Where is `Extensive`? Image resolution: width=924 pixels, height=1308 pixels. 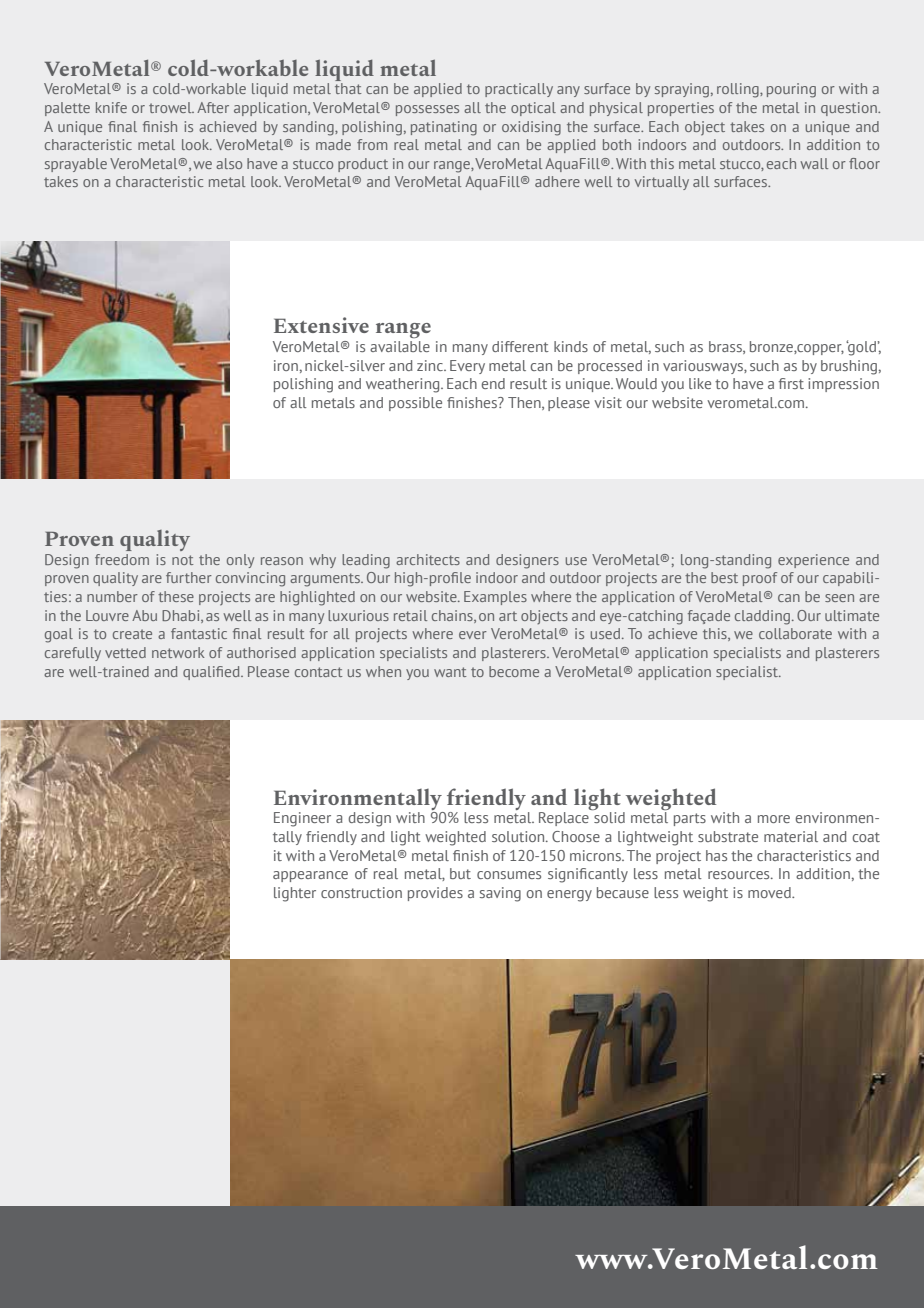
Extensive is located at coordinates (321, 325).
